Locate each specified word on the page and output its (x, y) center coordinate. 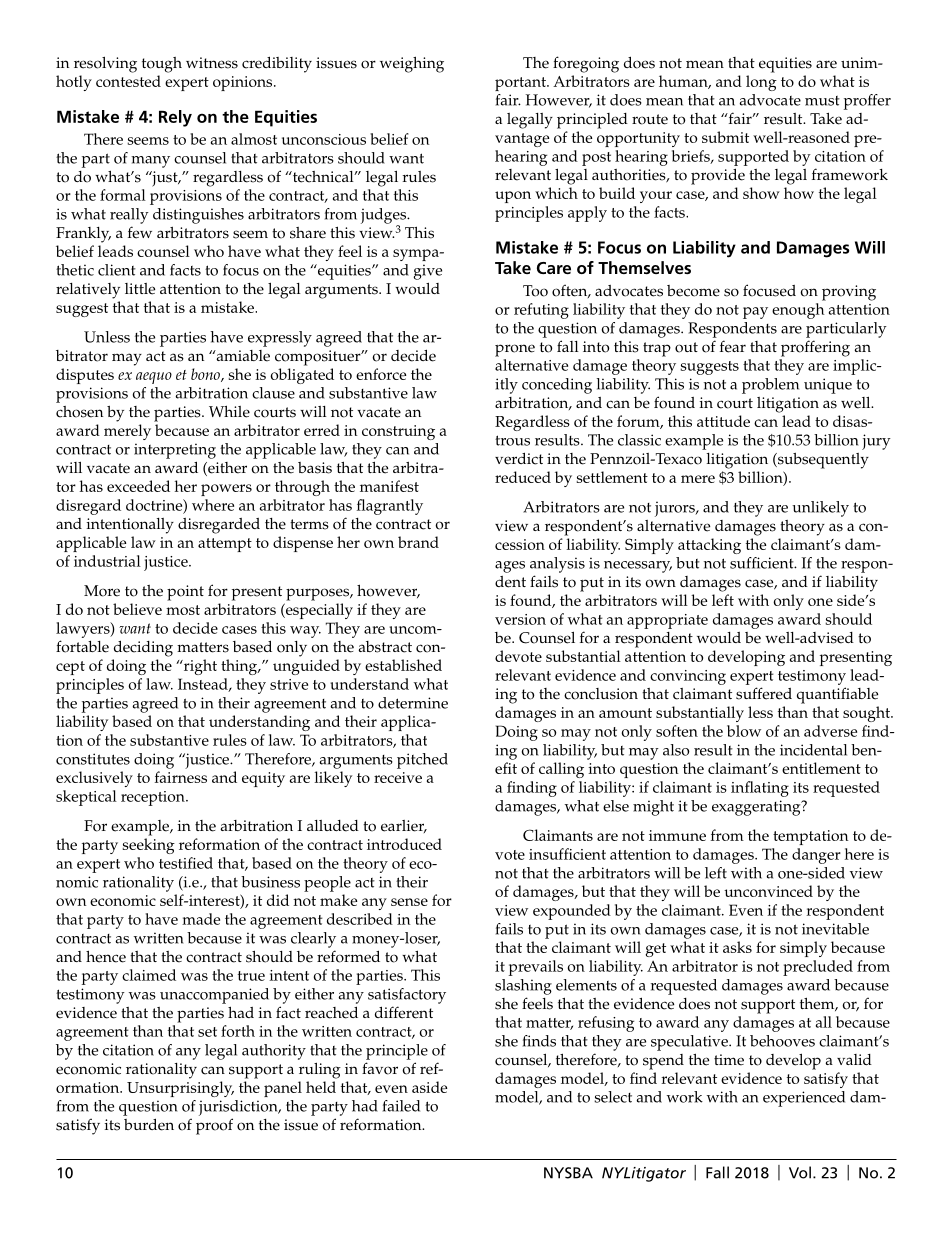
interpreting (175, 451)
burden (149, 1124)
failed (401, 1106)
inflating (760, 789)
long (761, 83)
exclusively (94, 779)
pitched (422, 761)
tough (162, 65)
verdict (519, 458)
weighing (412, 64)
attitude (723, 421)
